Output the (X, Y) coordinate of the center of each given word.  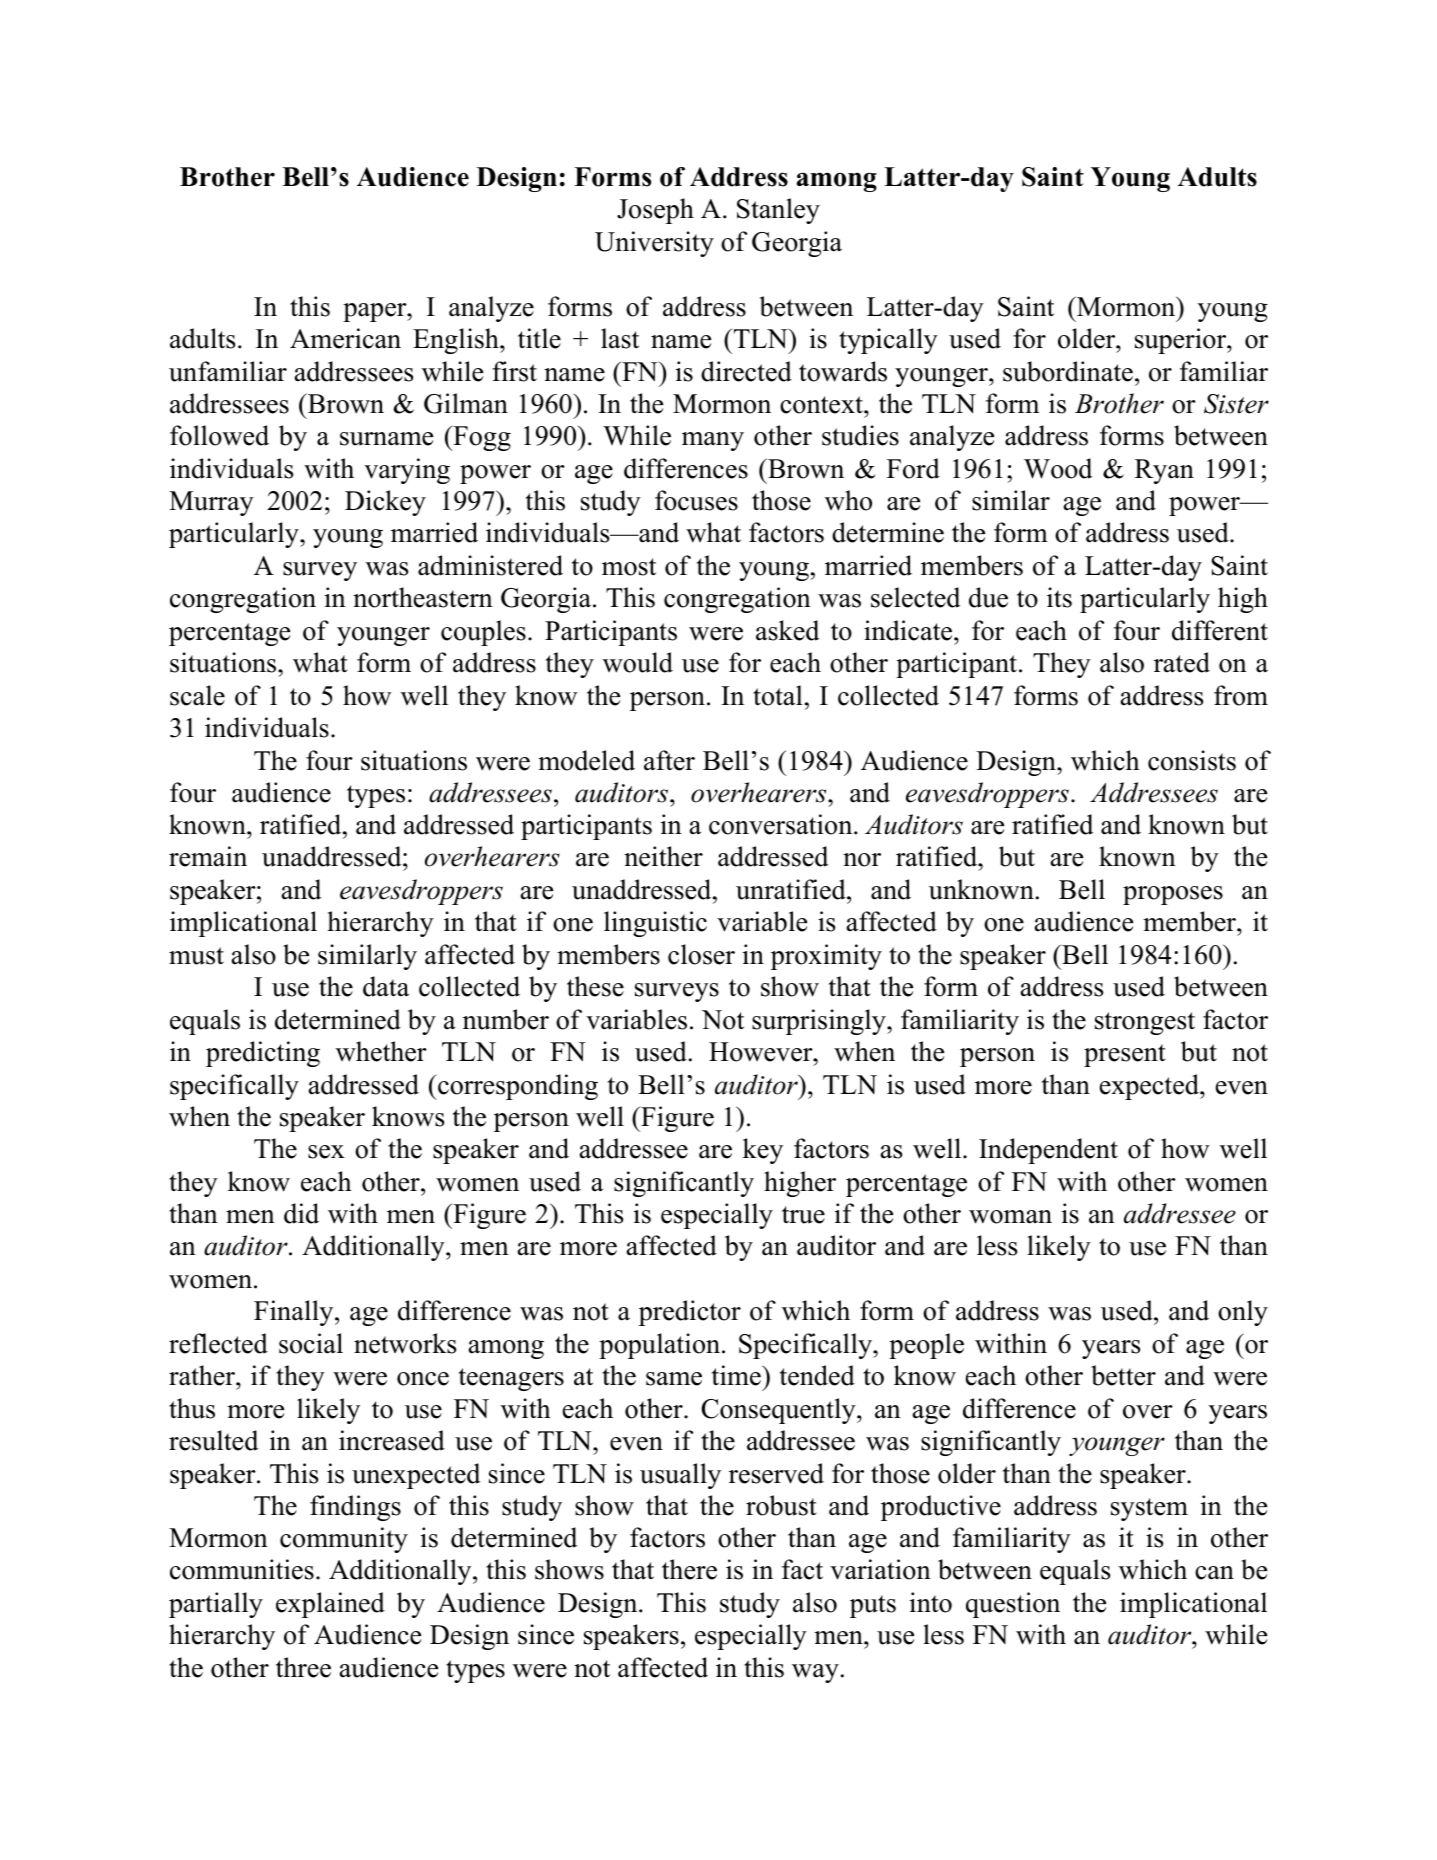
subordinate (1068, 371)
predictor (690, 1313)
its (1059, 597)
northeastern (423, 597)
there (689, 1569)
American (345, 338)
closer (701, 954)
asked (787, 630)
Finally (295, 1313)
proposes (1173, 895)
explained (330, 1605)
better (1123, 1375)
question (1013, 1605)
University (654, 244)
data (386, 986)
